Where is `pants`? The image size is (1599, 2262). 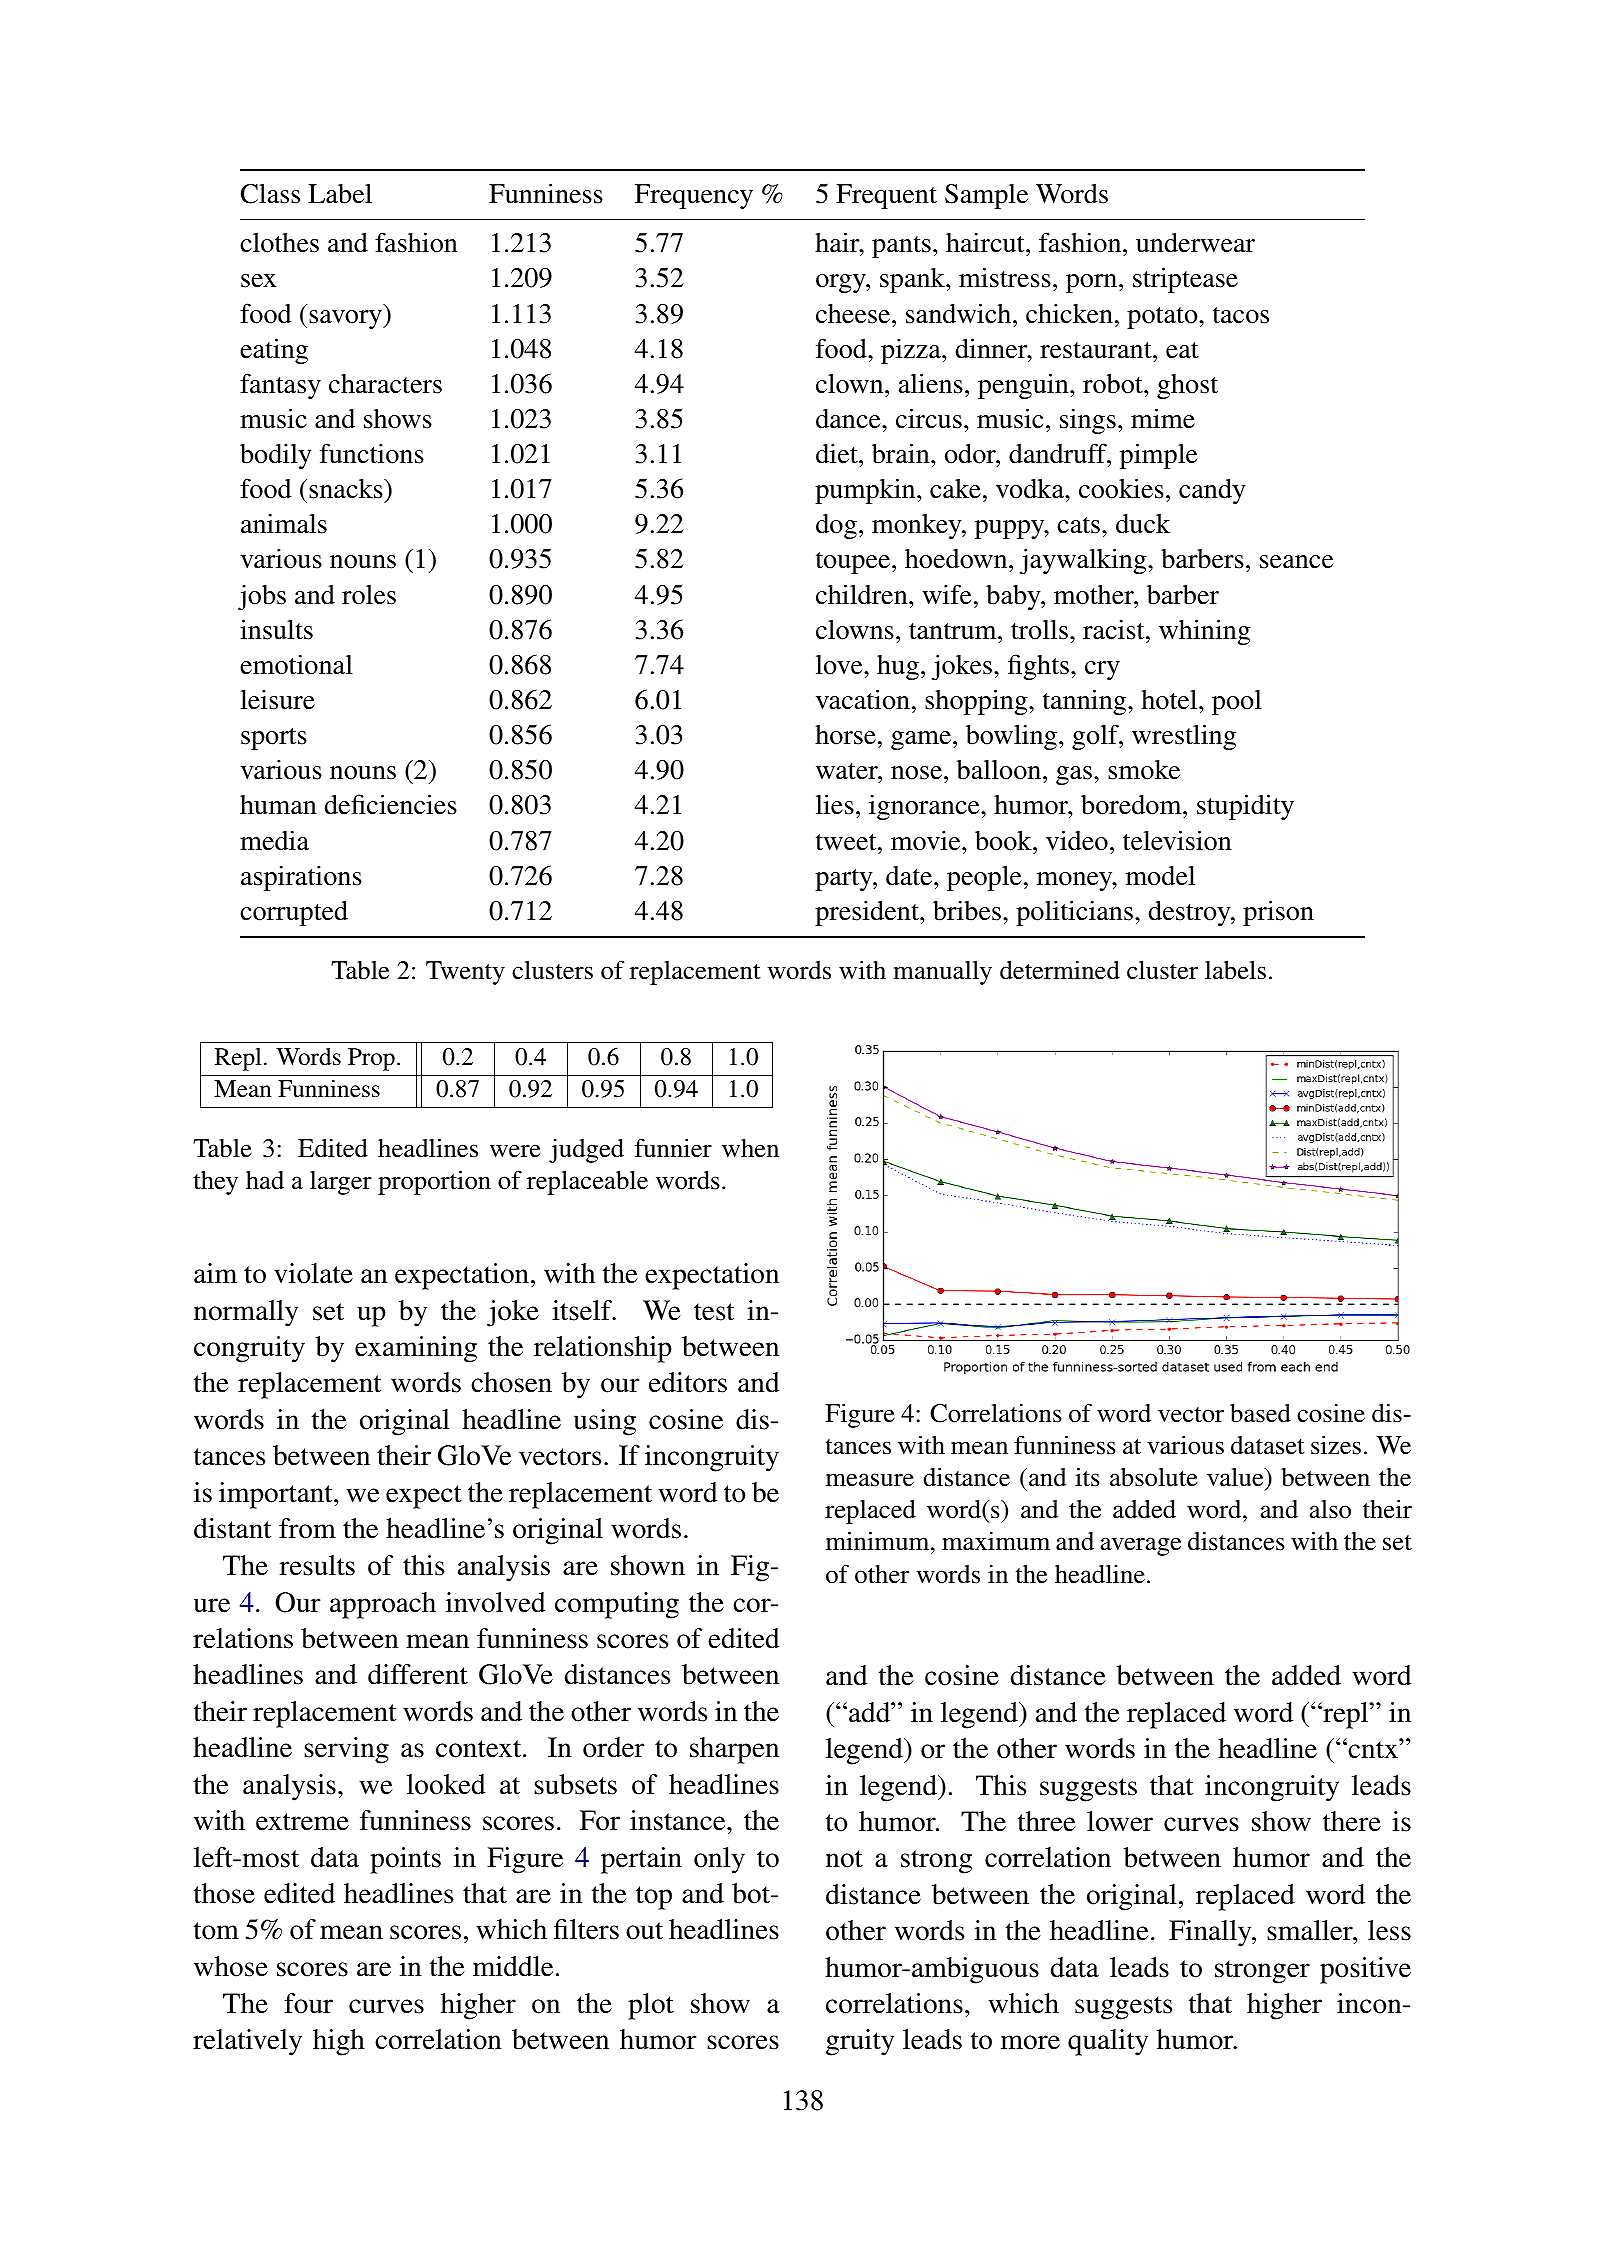
pants is located at coordinates (901, 247).
